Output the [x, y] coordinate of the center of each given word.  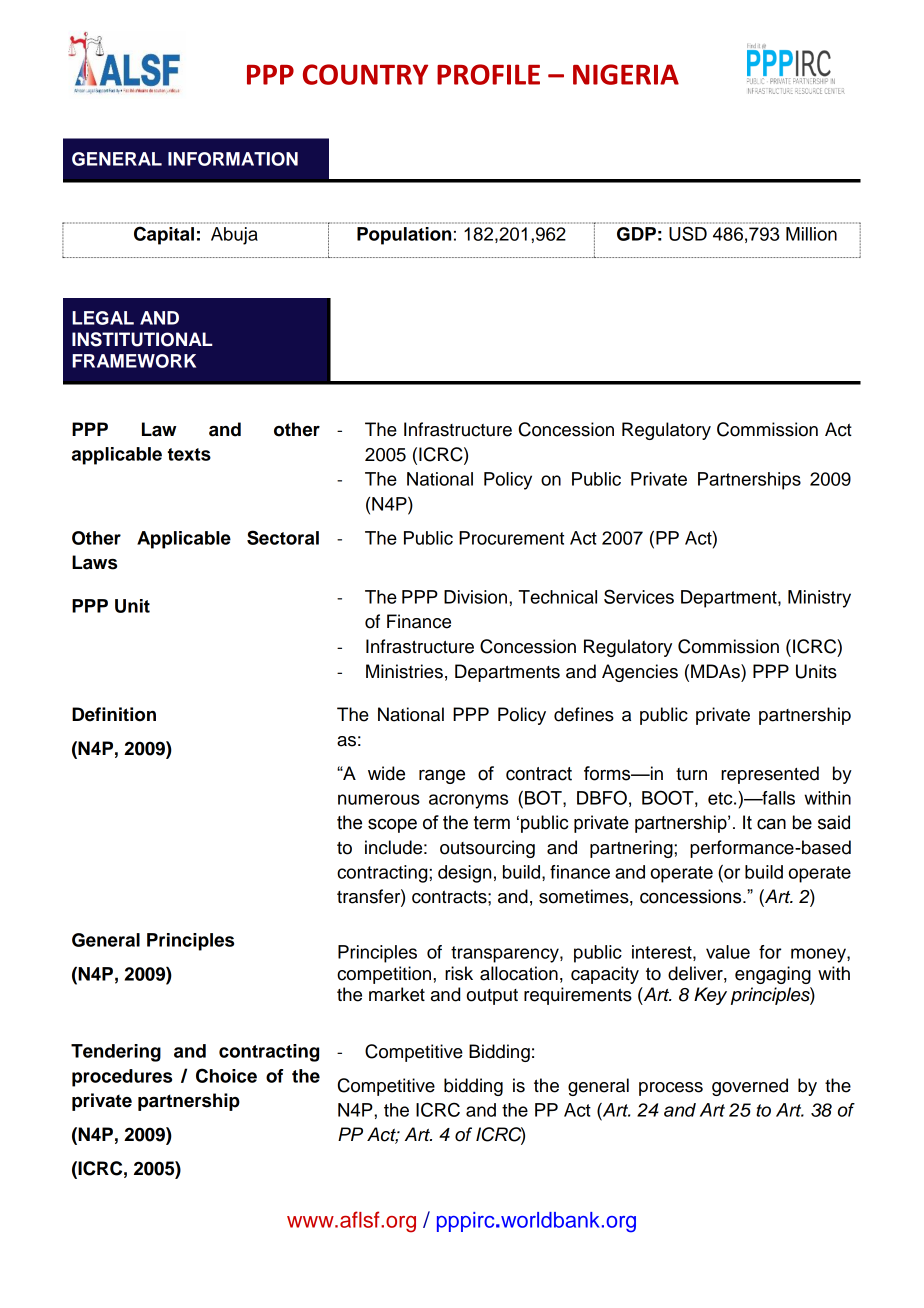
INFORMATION [233, 159]
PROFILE [488, 74]
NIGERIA [626, 74]
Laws [94, 562]
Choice [226, 1075]
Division [475, 597]
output [492, 997]
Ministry [819, 599]
